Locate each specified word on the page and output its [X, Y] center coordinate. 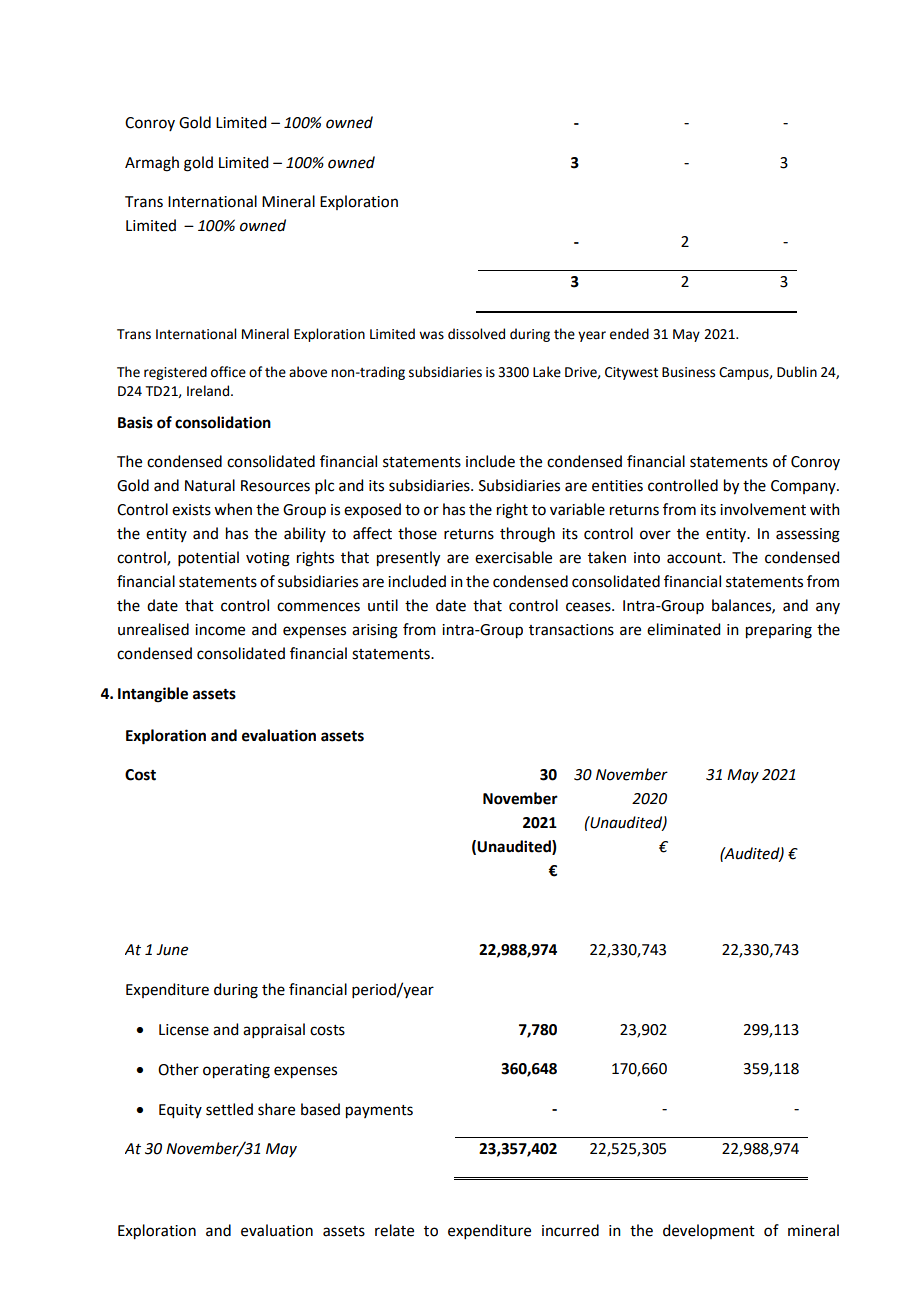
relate [394, 1230]
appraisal [274, 1030]
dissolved [476, 334]
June [172, 950]
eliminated [683, 629]
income [220, 630]
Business [688, 372]
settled [229, 1109]
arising [375, 631]
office [228, 372]
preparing [779, 631]
